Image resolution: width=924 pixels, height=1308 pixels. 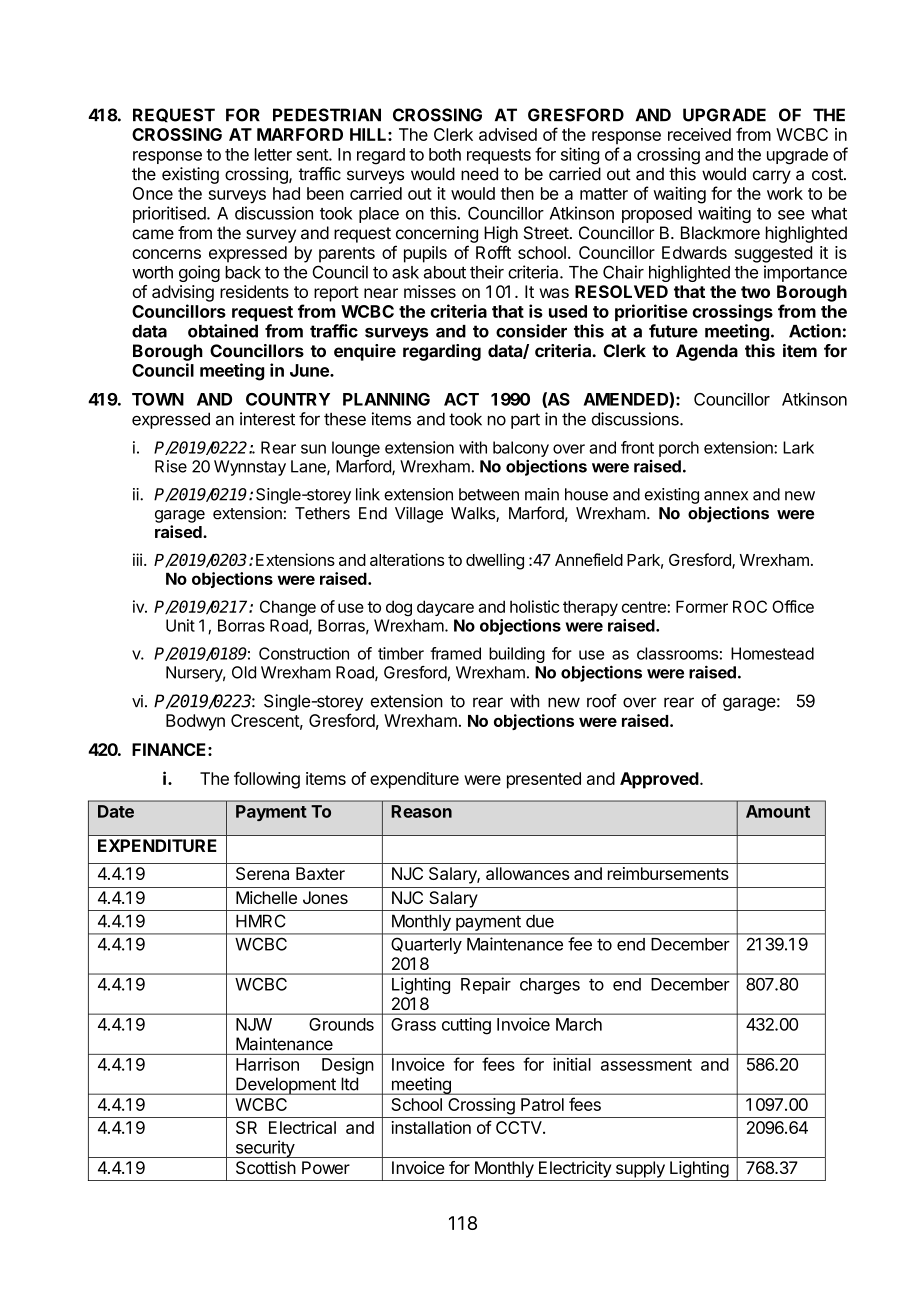 What do you see at coordinates (445, 154) in the image?
I see `both` at bounding box center [445, 154].
